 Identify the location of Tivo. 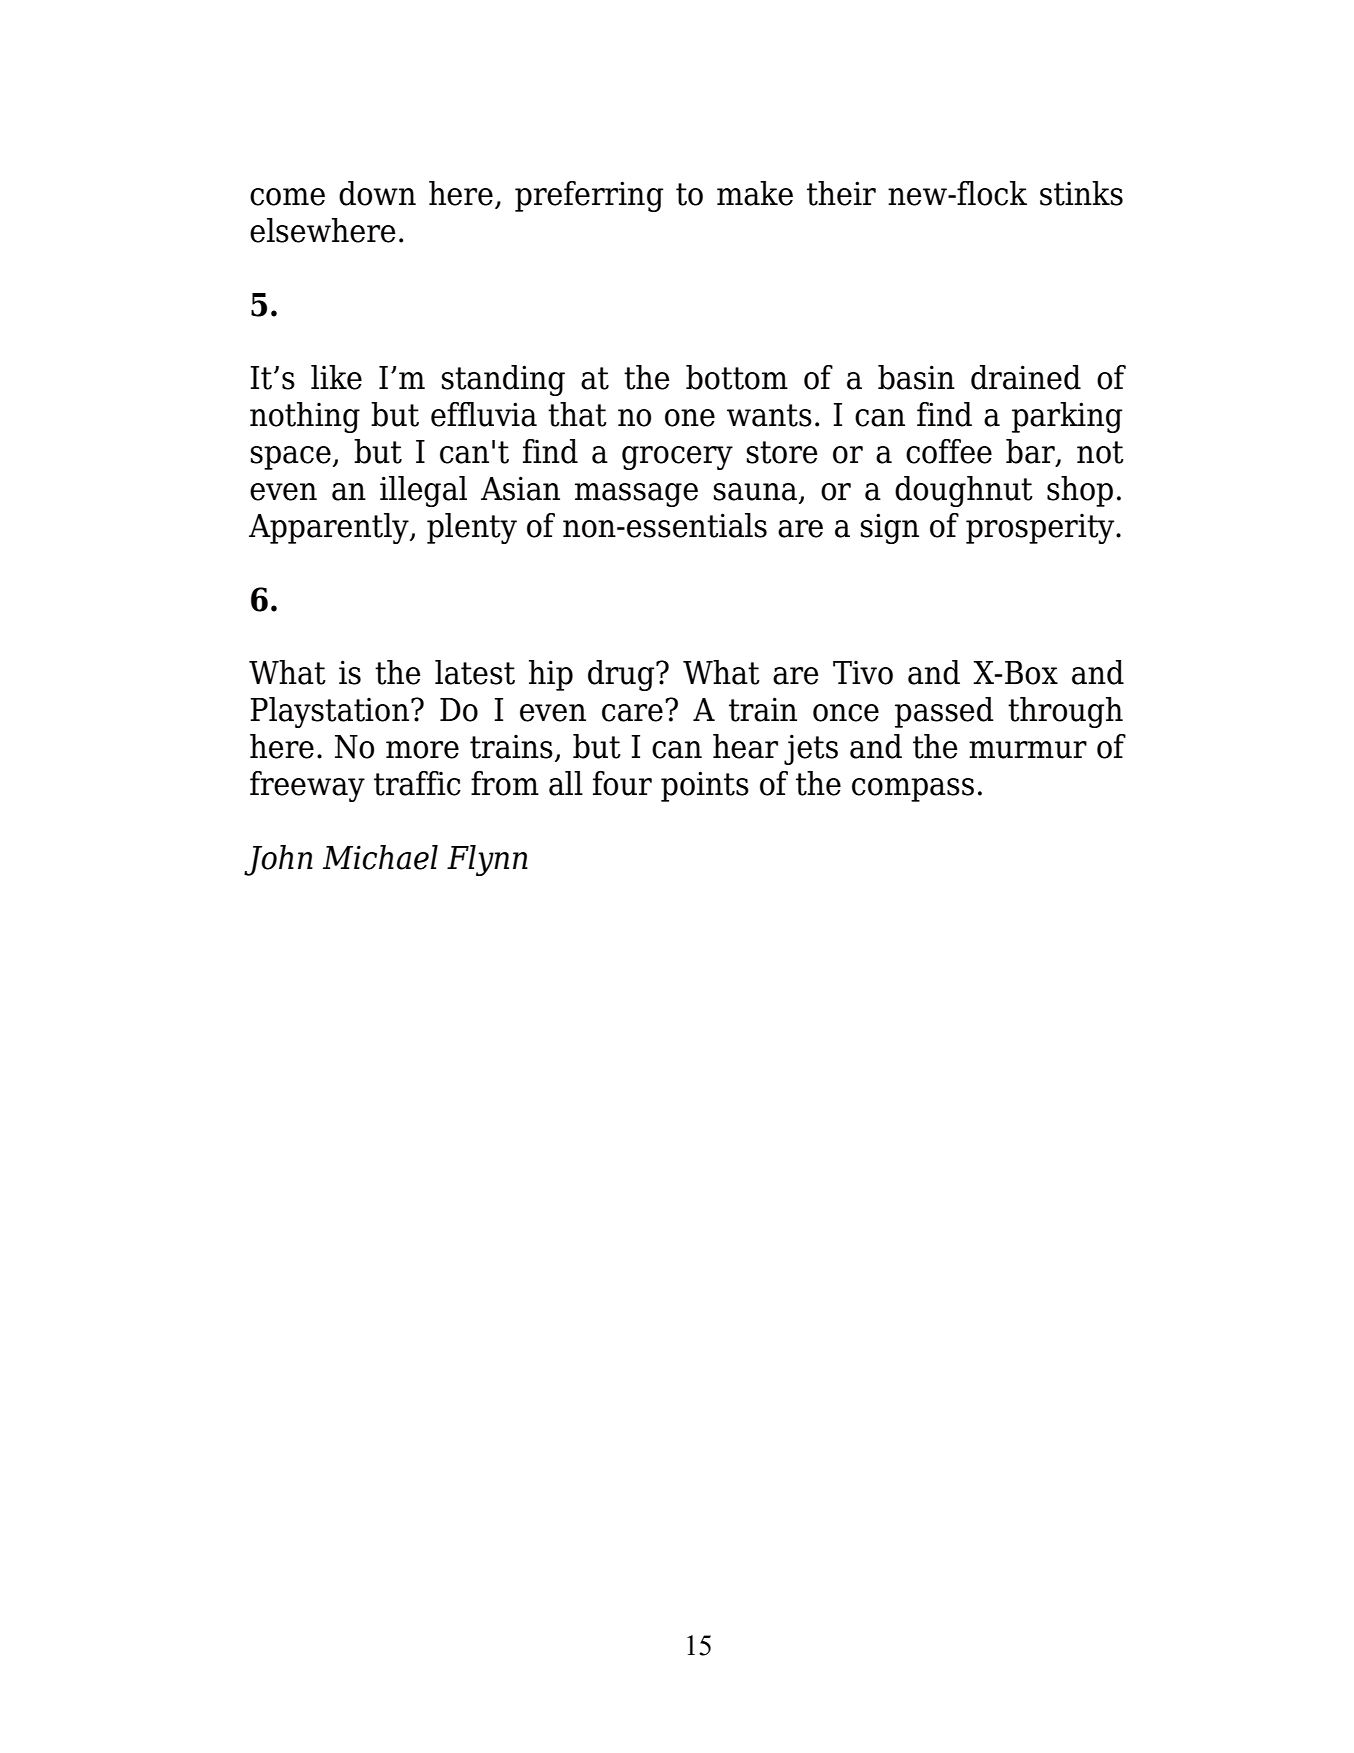
(863, 672).
